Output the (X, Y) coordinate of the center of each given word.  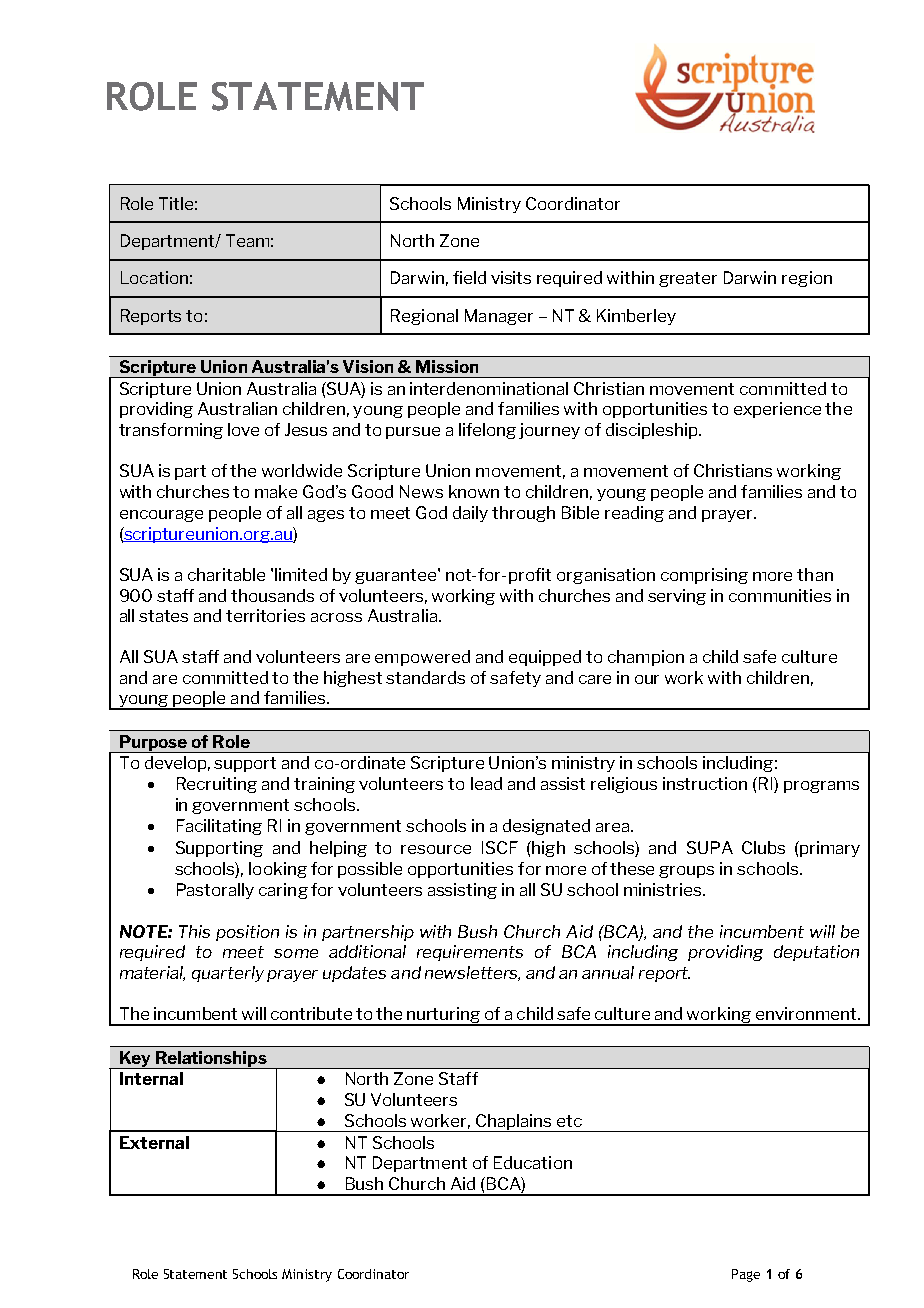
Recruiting (217, 785)
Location (154, 277)
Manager (499, 317)
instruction (705, 783)
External (154, 1142)
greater (688, 279)
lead (486, 783)
